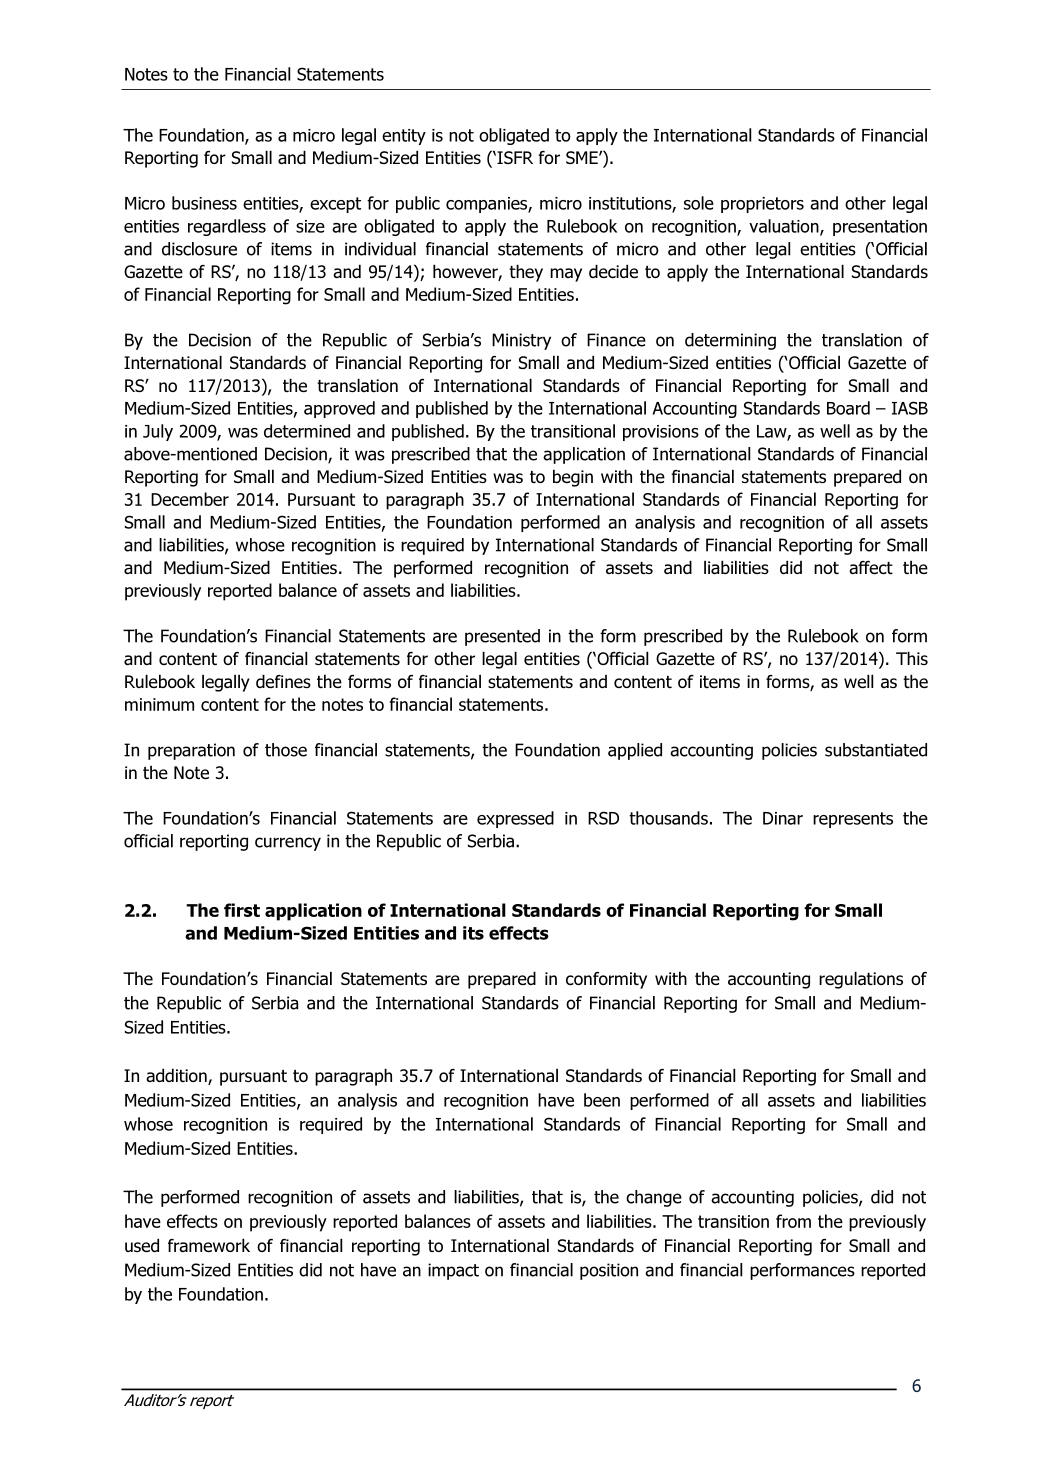  What do you see at coordinates (793, 1221) in the document?
I see `from` at bounding box center [793, 1221].
